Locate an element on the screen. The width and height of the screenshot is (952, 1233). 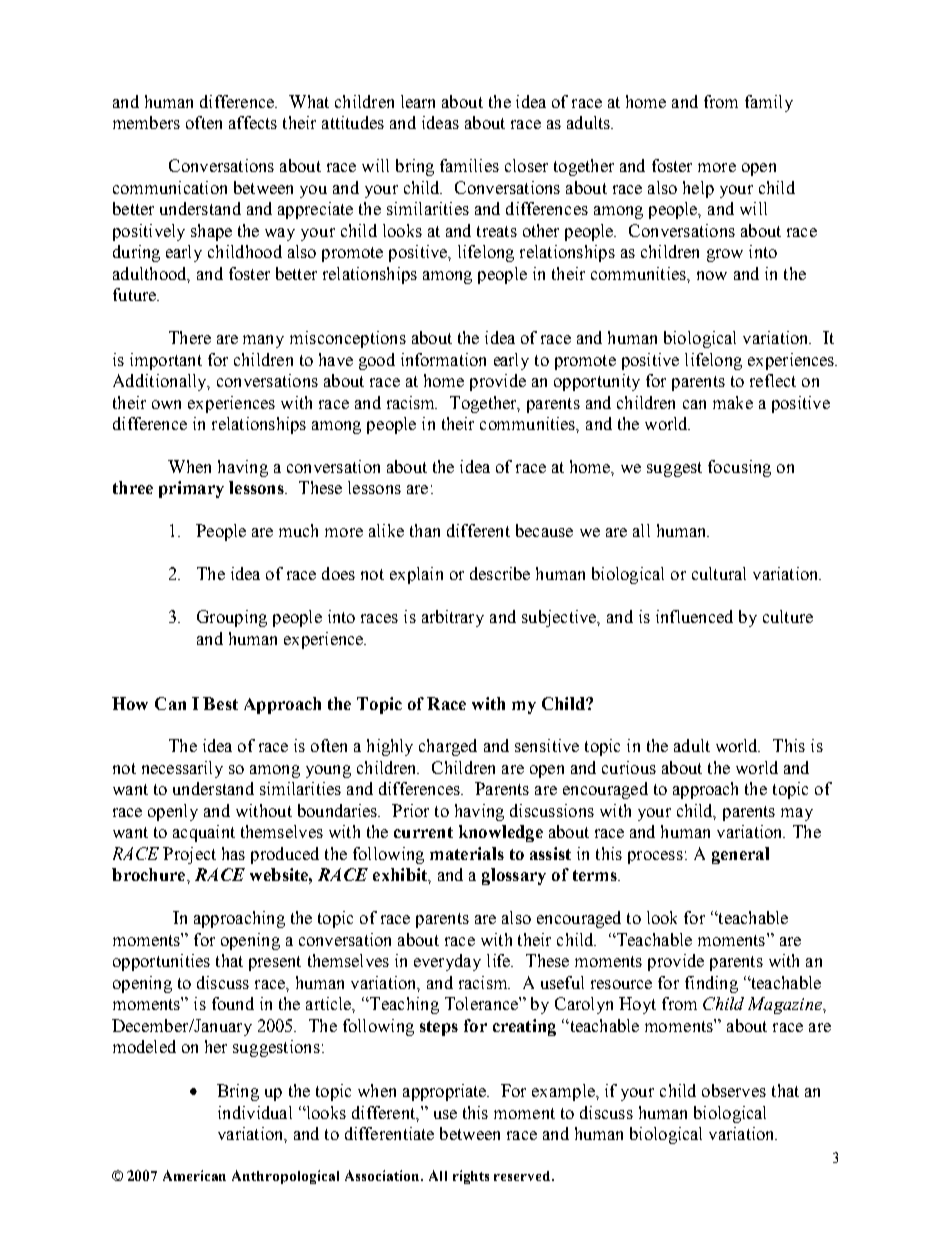
influenced is located at coordinates (694, 616).
